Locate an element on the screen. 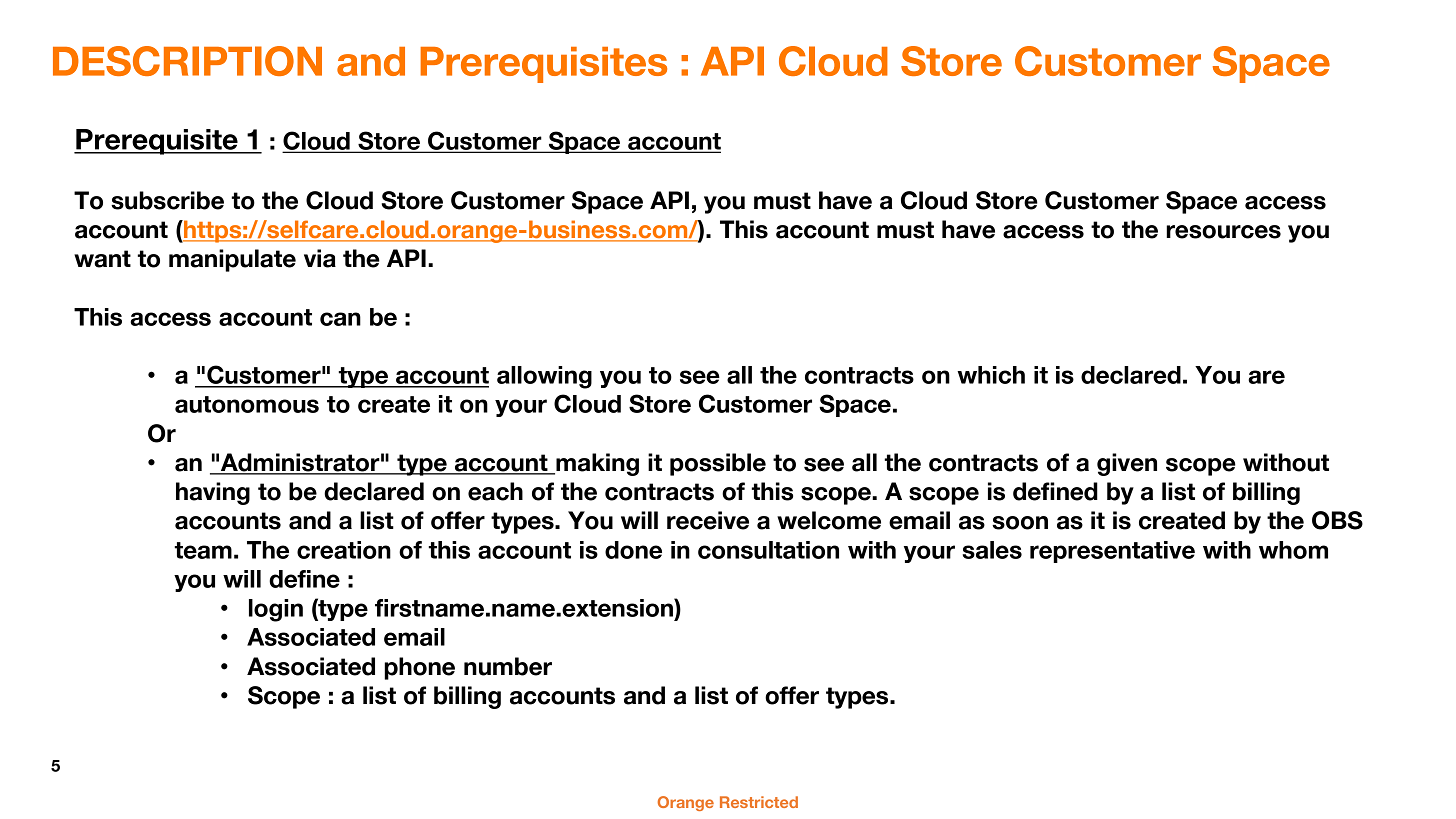 The width and height of the screenshot is (1456, 819). subscribe is located at coordinates (167, 200).
